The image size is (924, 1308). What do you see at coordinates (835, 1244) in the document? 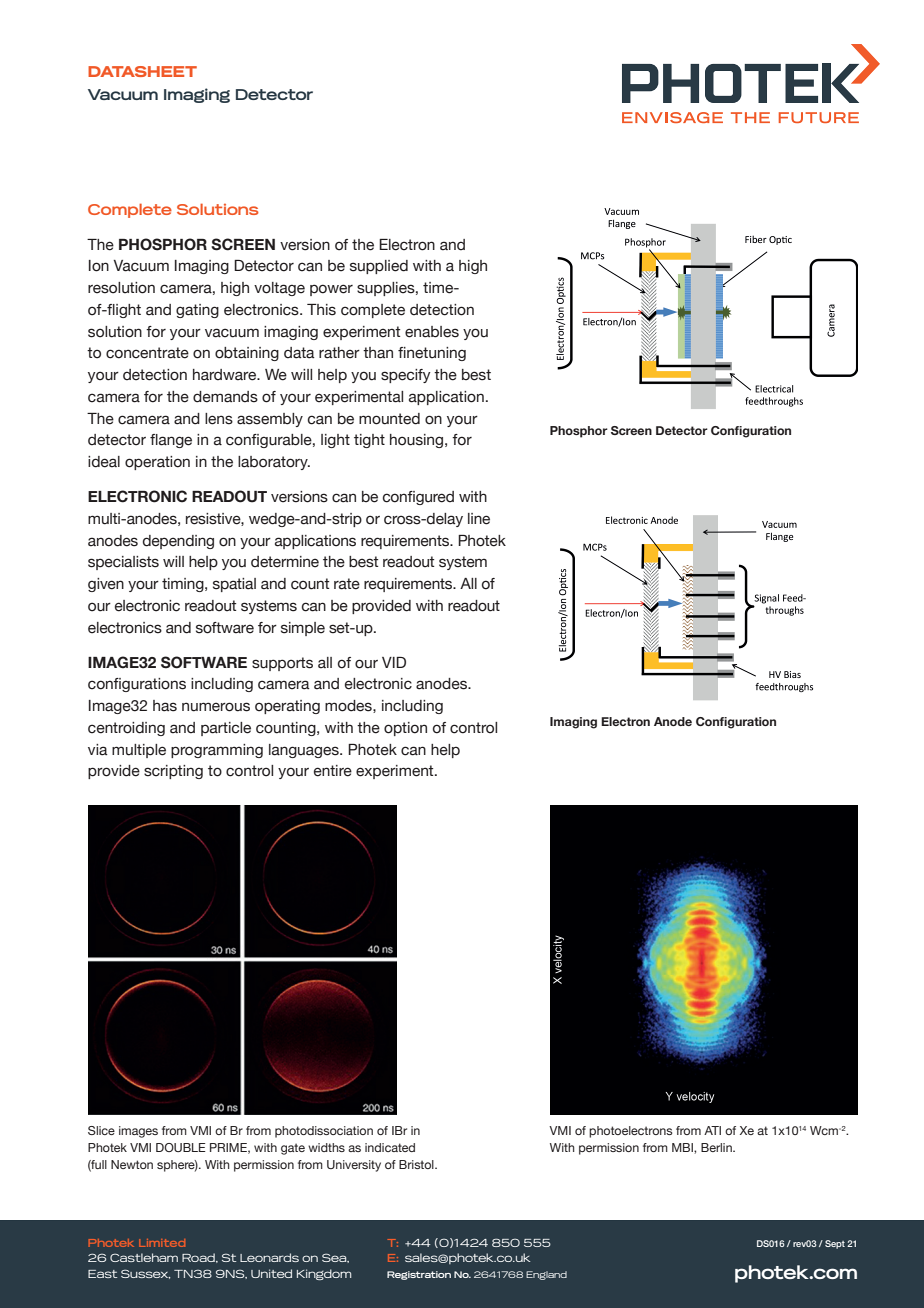
I see `Sept` at bounding box center [835, 1244].
